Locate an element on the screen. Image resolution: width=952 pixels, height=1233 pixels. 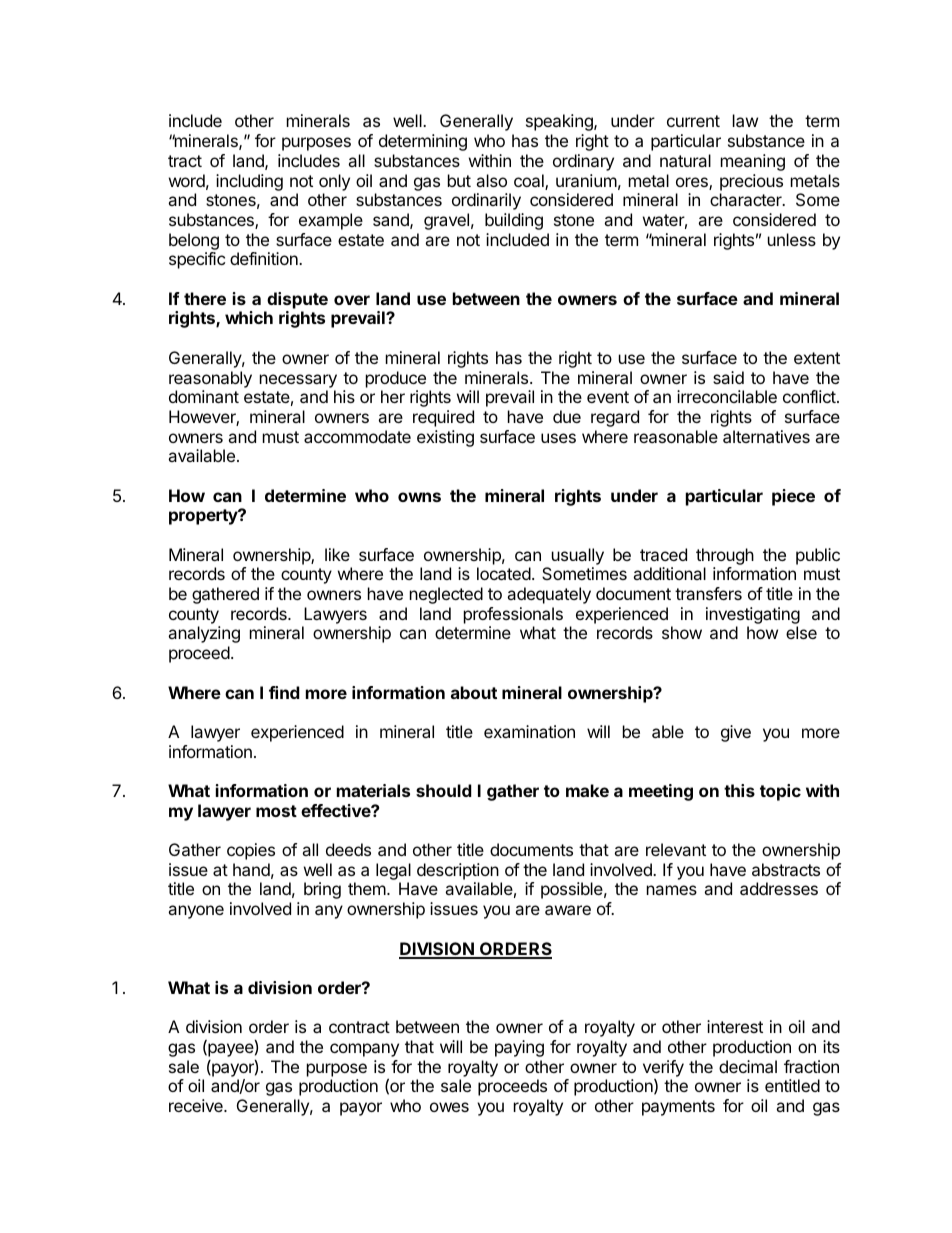
meaning is located at coordinates (753, 162).
